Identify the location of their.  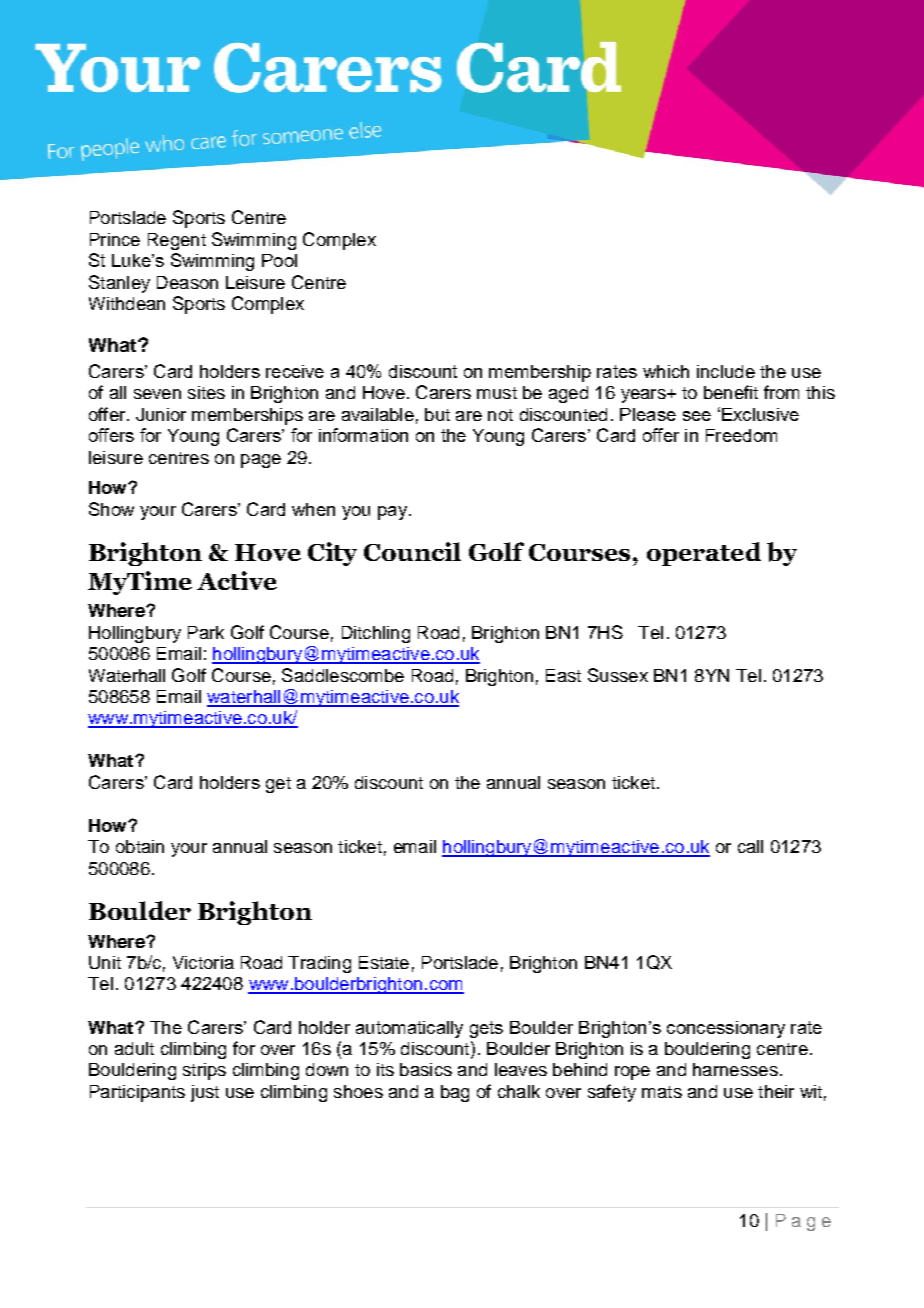
(776, 1091).
